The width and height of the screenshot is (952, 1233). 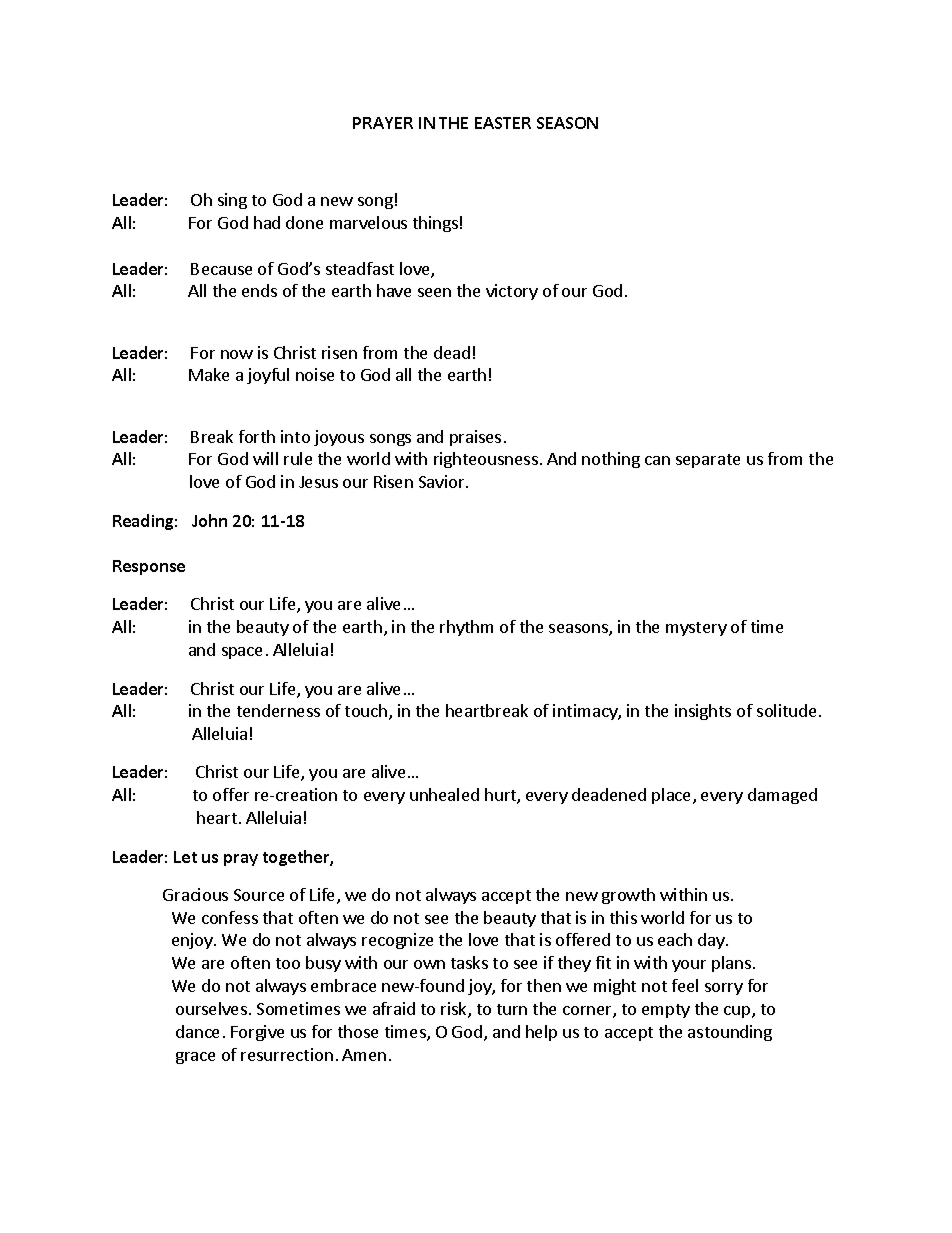 What do you see at coordinates (444, 794) in the screenshot?
I see `unhealed` at bounding box center [444, 794].
